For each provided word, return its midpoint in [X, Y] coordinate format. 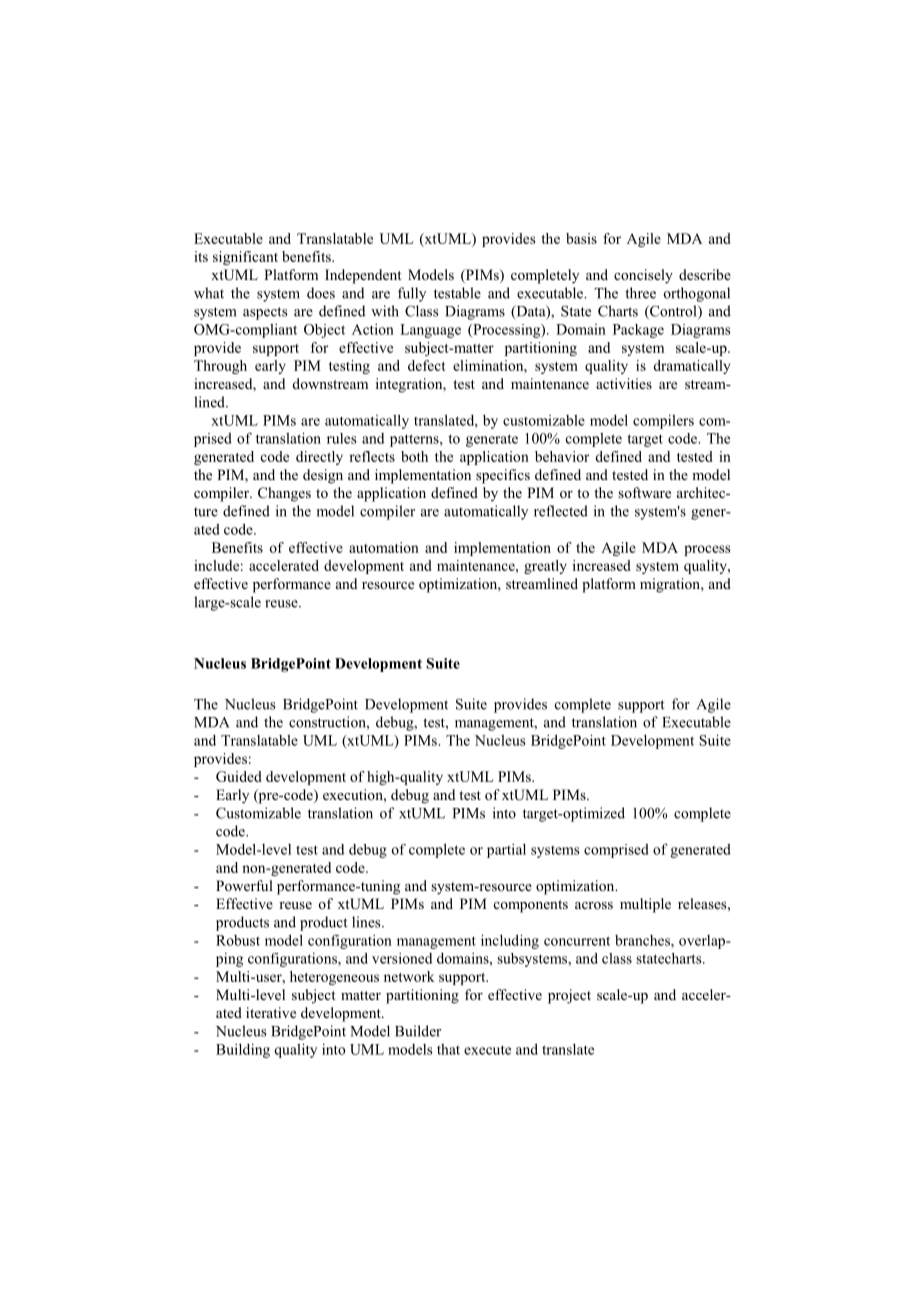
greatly [545, 567]
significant [245, 258]
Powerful [244, 885]
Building [243, 1051]
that [448, 1049]
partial [506, 851]
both [414, 456]
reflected [561, 511]
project [569, 996]
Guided [239, 776]
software [644, 492]
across [594, 905]
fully [412, 294]
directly [319, 458]
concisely [643, 276]
